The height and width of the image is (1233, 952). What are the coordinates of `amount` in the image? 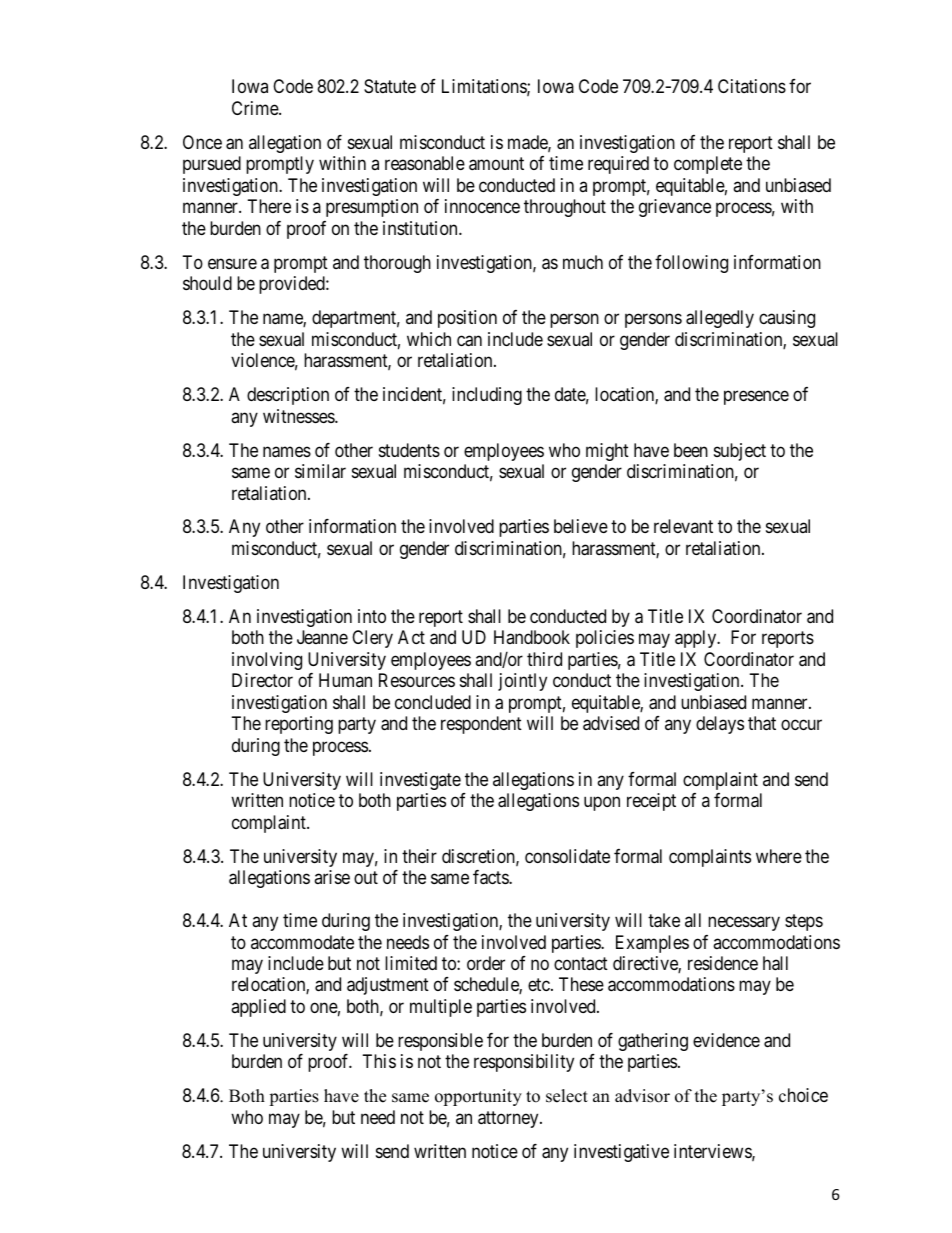 It's located at (496, 164).
